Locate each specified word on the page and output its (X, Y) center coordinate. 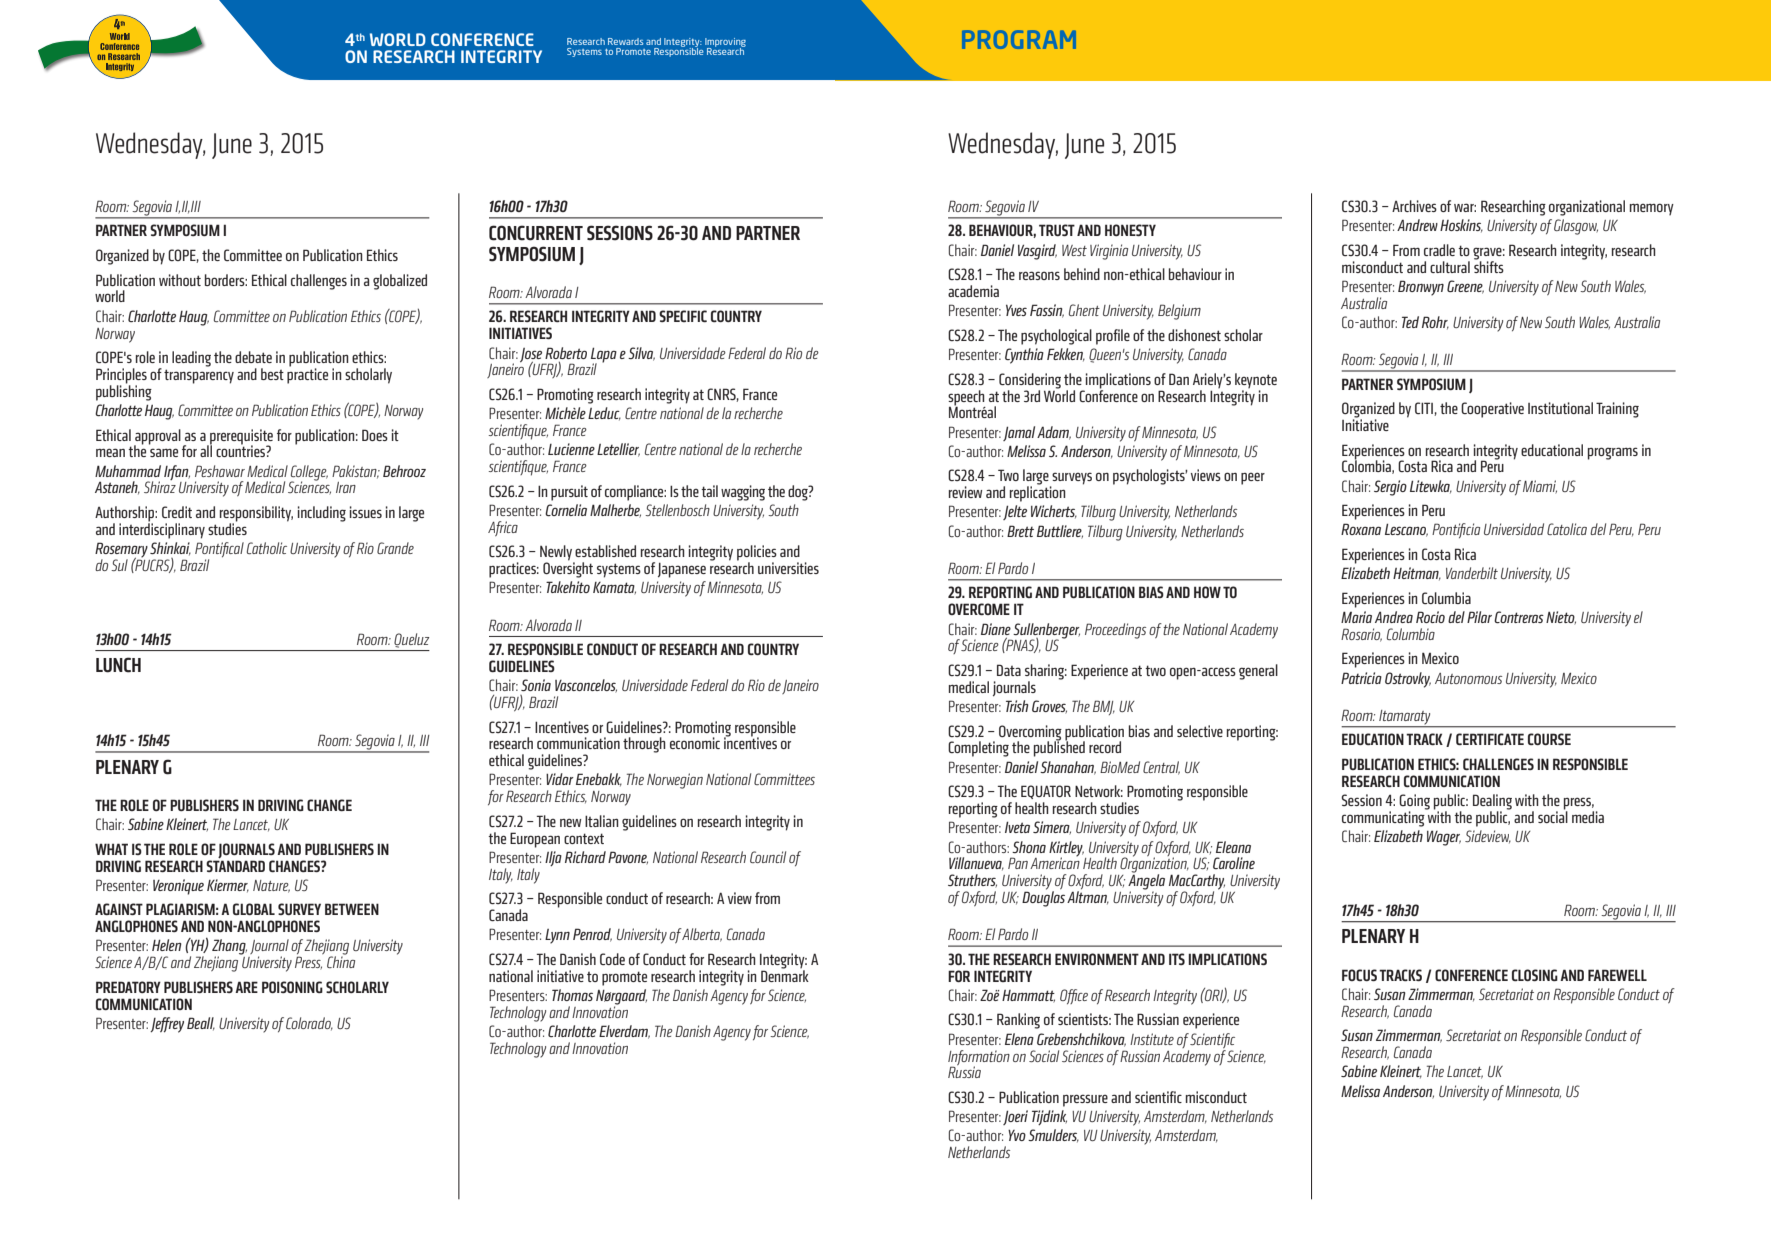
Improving (725, 43)
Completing (978, 749)
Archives (1414, 206)
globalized (400, 282)
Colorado (309, 1024)
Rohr (1435, 323)
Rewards (625, 41)
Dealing (1492, 803)
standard (235, 865)
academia (973, 291)
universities (788, 568)
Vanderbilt (1472, 573)
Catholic (267, 548)
